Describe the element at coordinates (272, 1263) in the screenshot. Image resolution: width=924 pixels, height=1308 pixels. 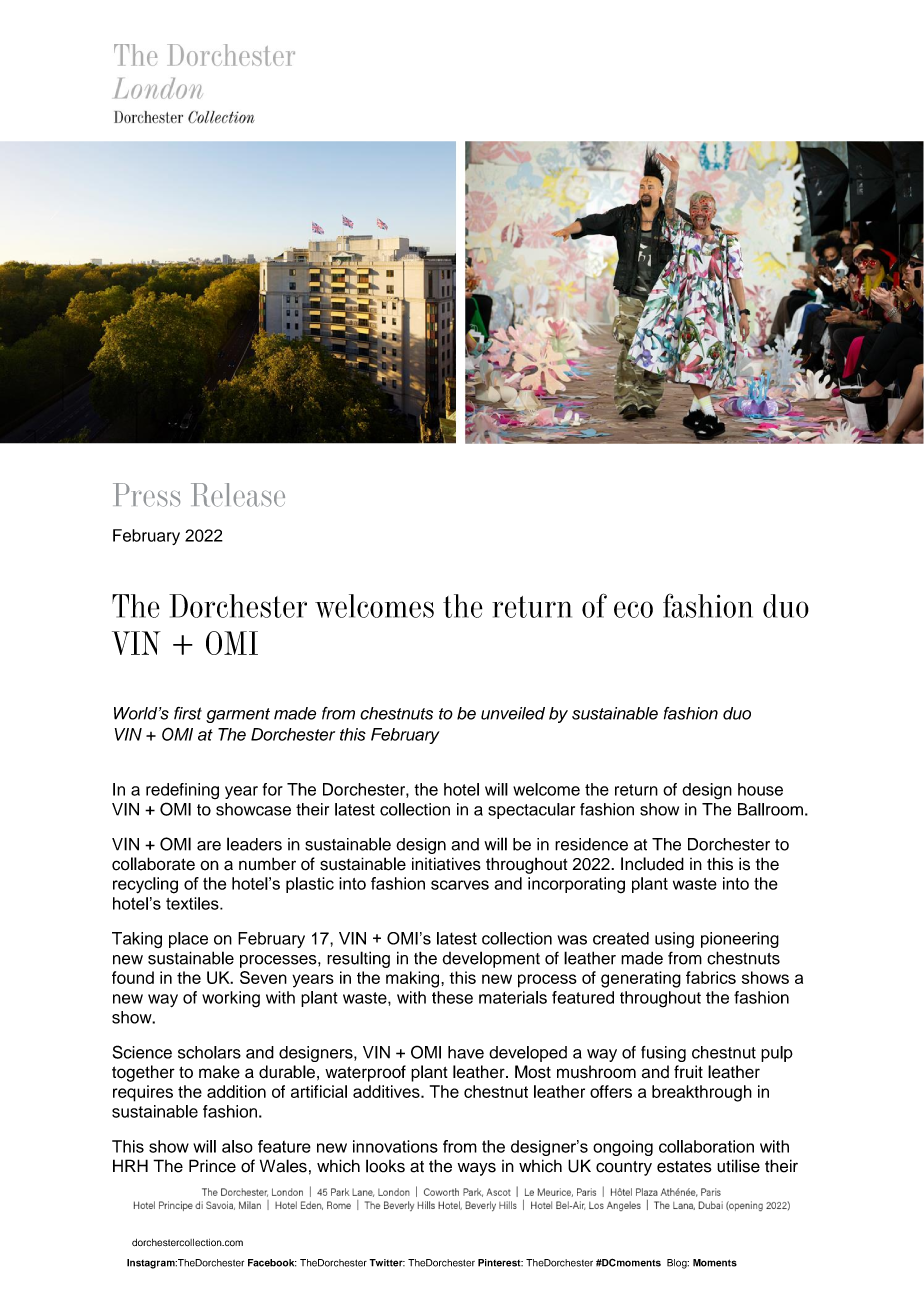
I see `Facebook` at that location.
